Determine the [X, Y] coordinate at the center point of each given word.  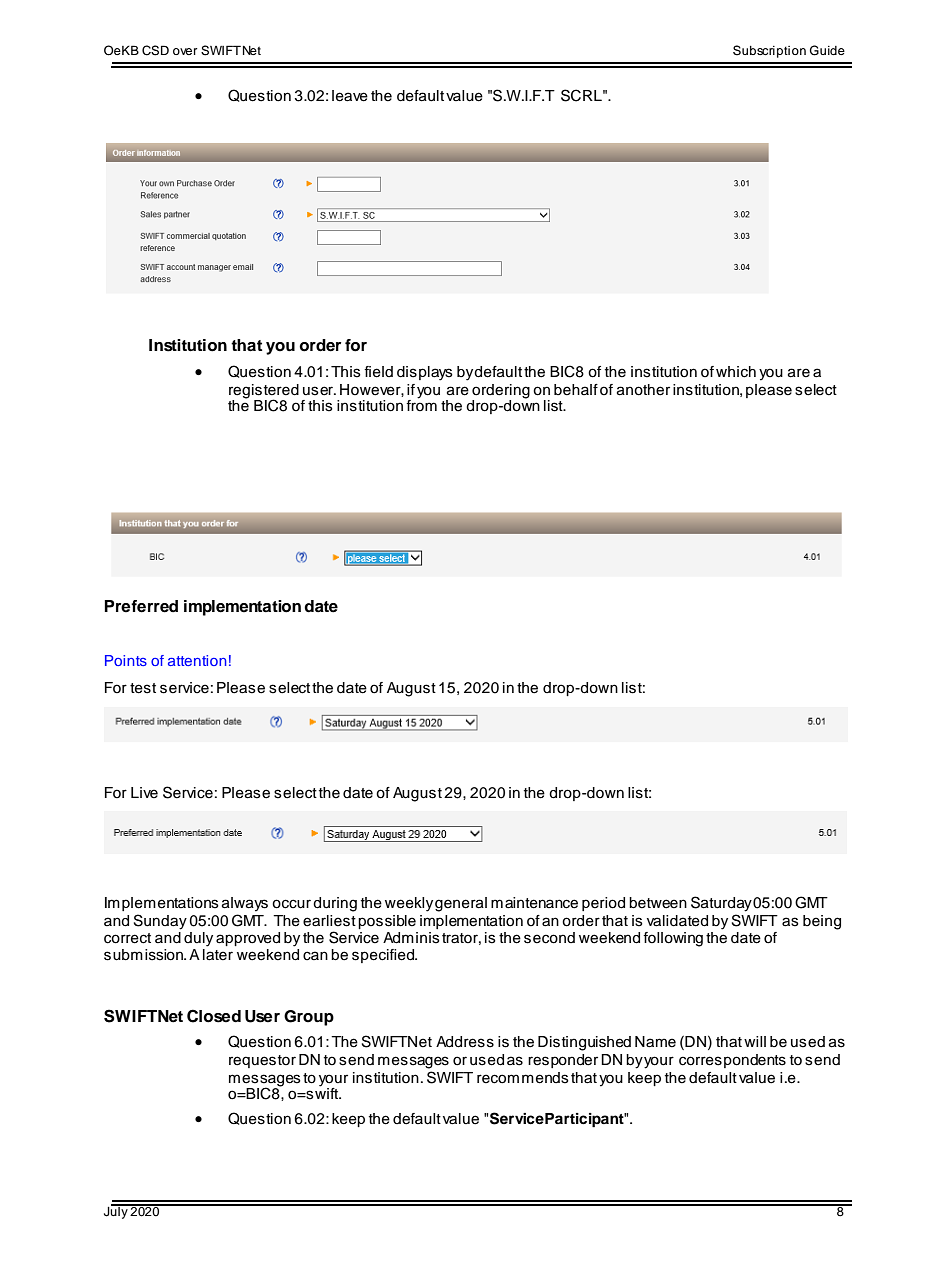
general [461, 904]
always [245, 904]
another [643, 390]
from [421, 405]
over [185, 51]
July [117, 1211]
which [736, 372]
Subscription [769, 51]
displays [425, 373]
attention [197, 660]
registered [264, 392]
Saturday [721, 904]
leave [350, 96]
